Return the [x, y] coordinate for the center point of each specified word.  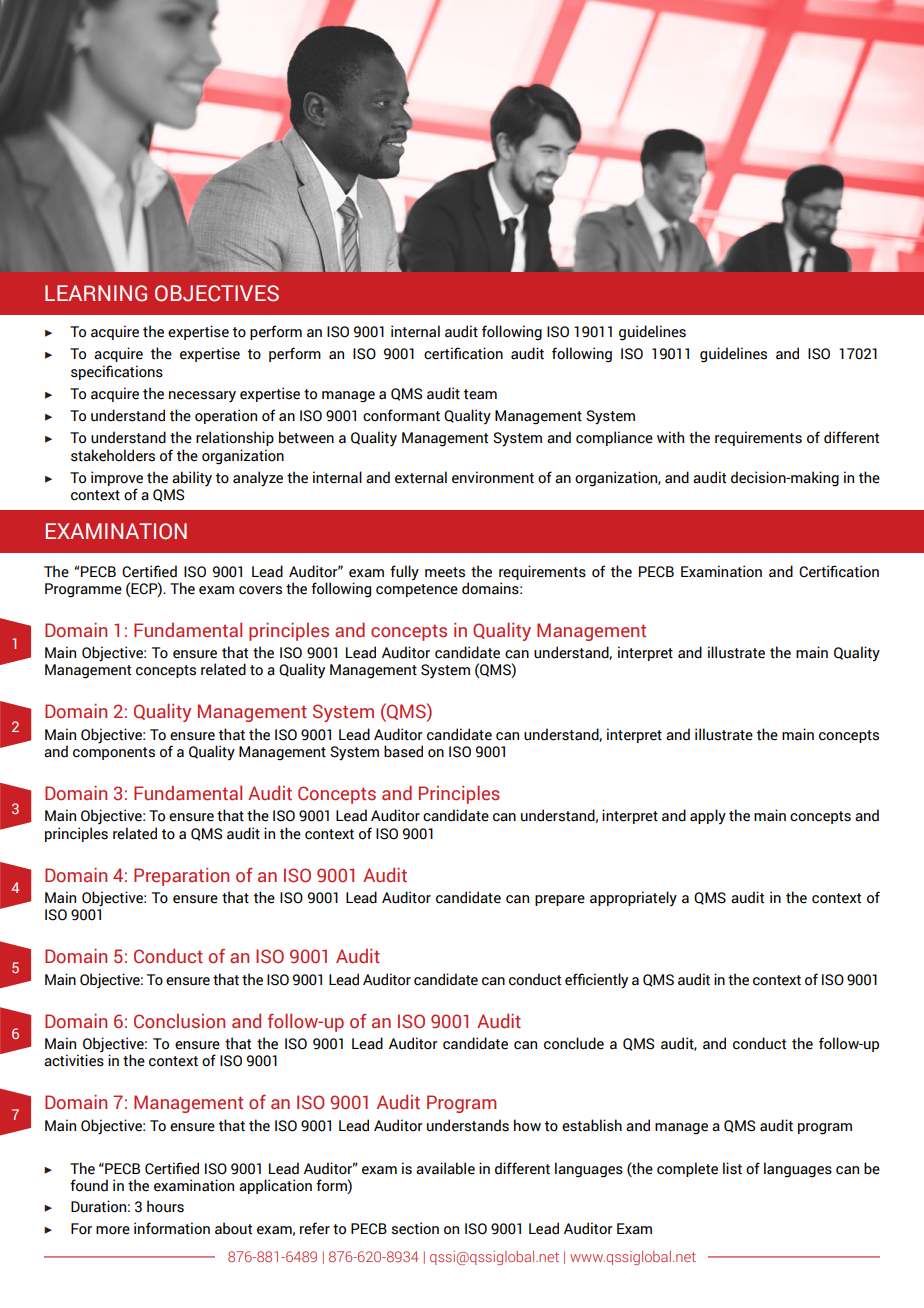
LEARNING [96, 293]
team [480, 394]
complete [687, 1169]
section [415, 1228]
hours [165, 1206]
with [670, 437]
